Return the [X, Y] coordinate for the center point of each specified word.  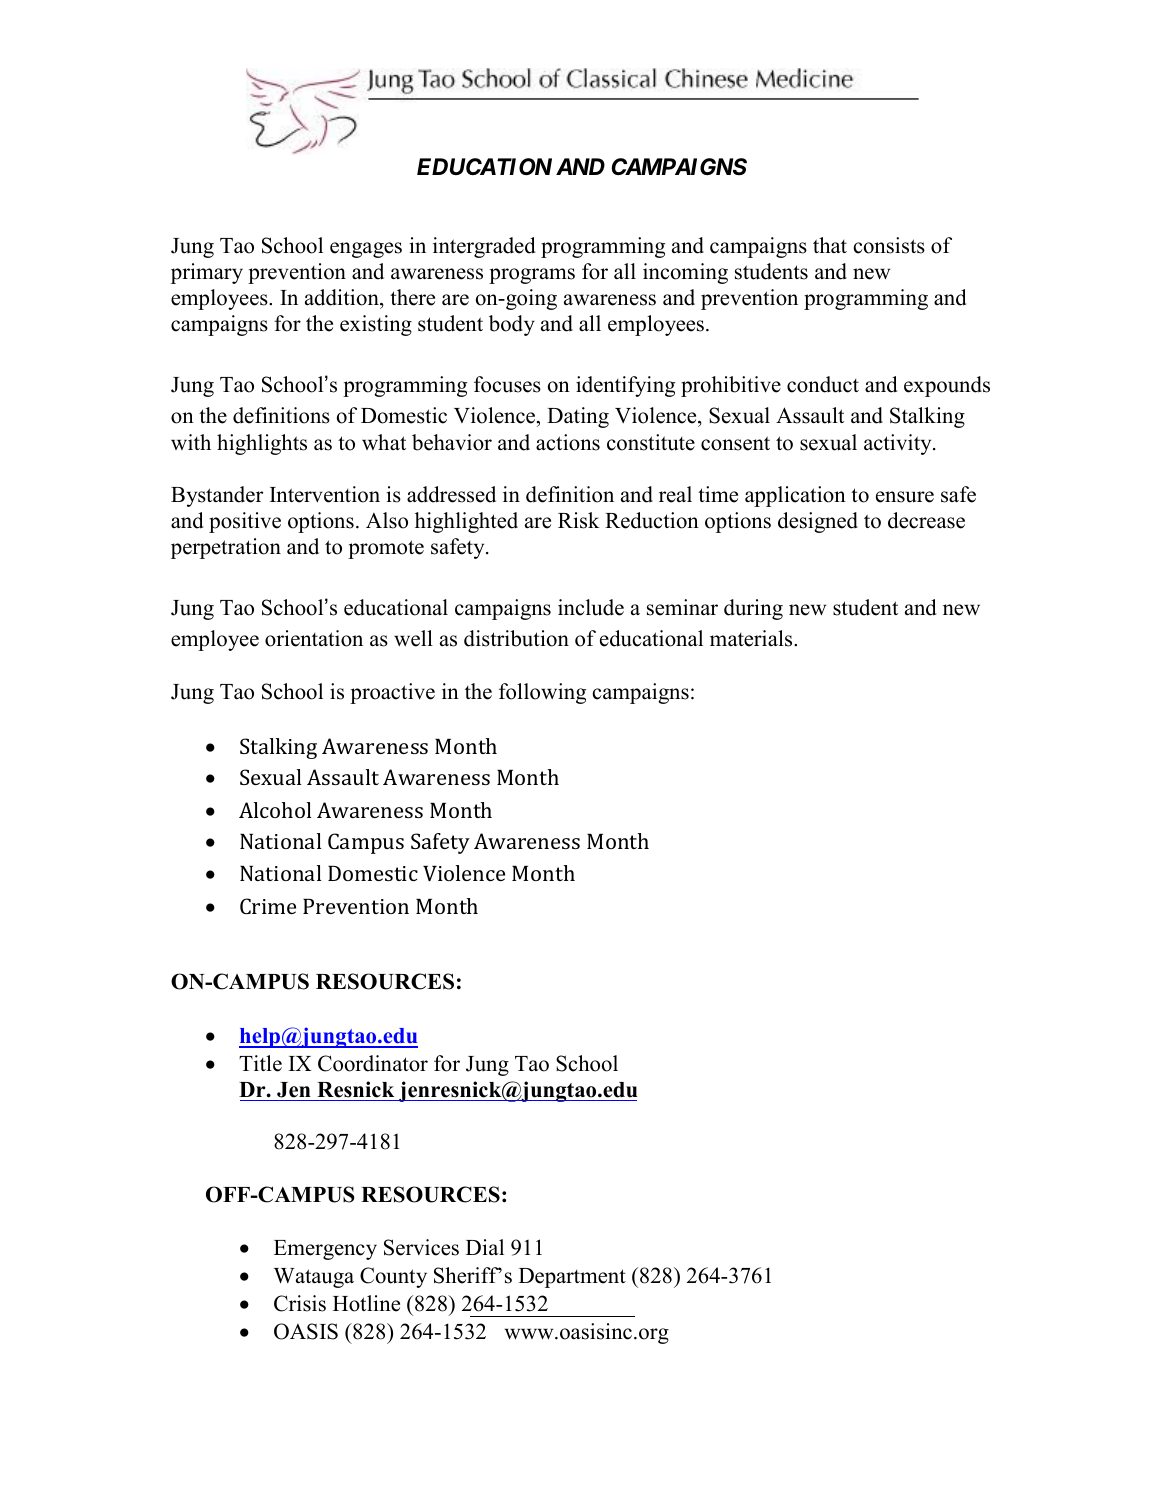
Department [572, 1278]
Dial [485, 1247]
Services [421, 1247]
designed [818, 522]
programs [532, 276]
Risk [579, 520]
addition [343, 297]
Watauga [314, 1278]
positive [245, 522]
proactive [392, 693]
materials [752, 638]
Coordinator [373, 1063]
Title [260, 1063]
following [542, 693]
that [830, 245]
